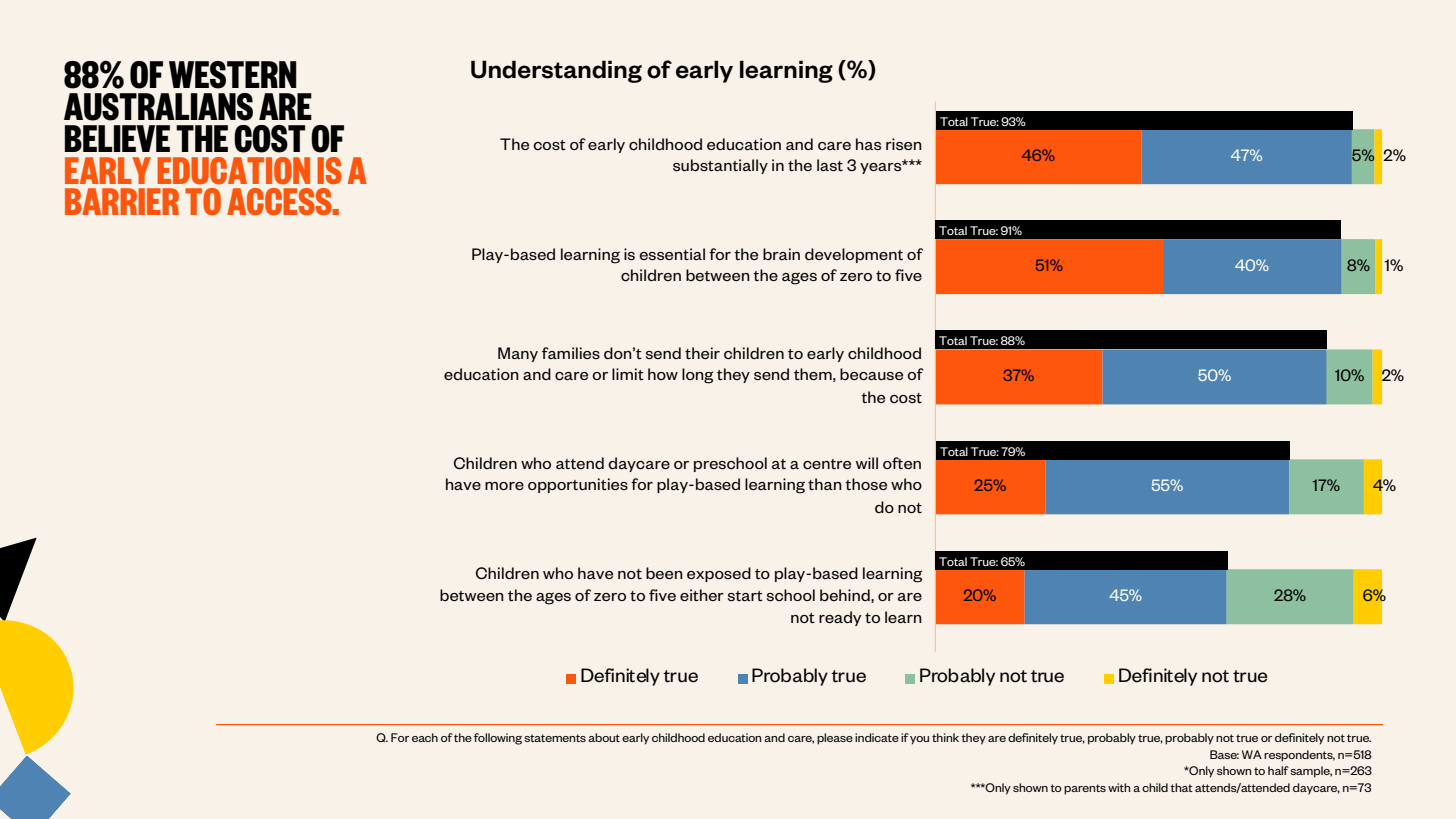 This screenshot has width=1456, height=819. I want to click on risen, so click(904, 144).
